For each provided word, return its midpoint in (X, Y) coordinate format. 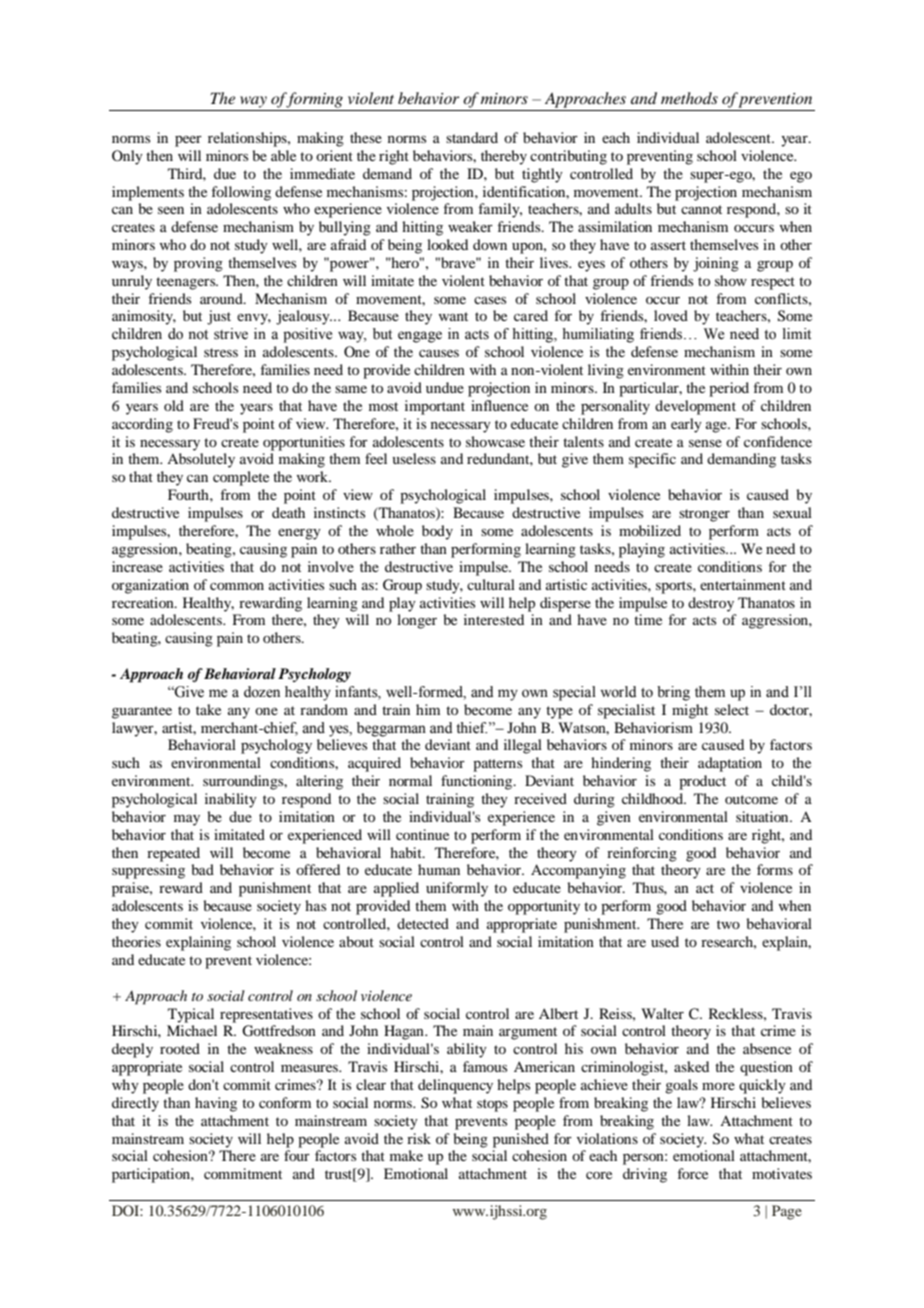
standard (472, 137)
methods (689, 98)
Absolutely (201, 460)
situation (763, 816)
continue (422, 834)
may (187, 820)
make (406, 1155)
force (693, 1173)
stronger (704, 515)
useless (414, 458)
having (216, 1104)
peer (188, 141)
